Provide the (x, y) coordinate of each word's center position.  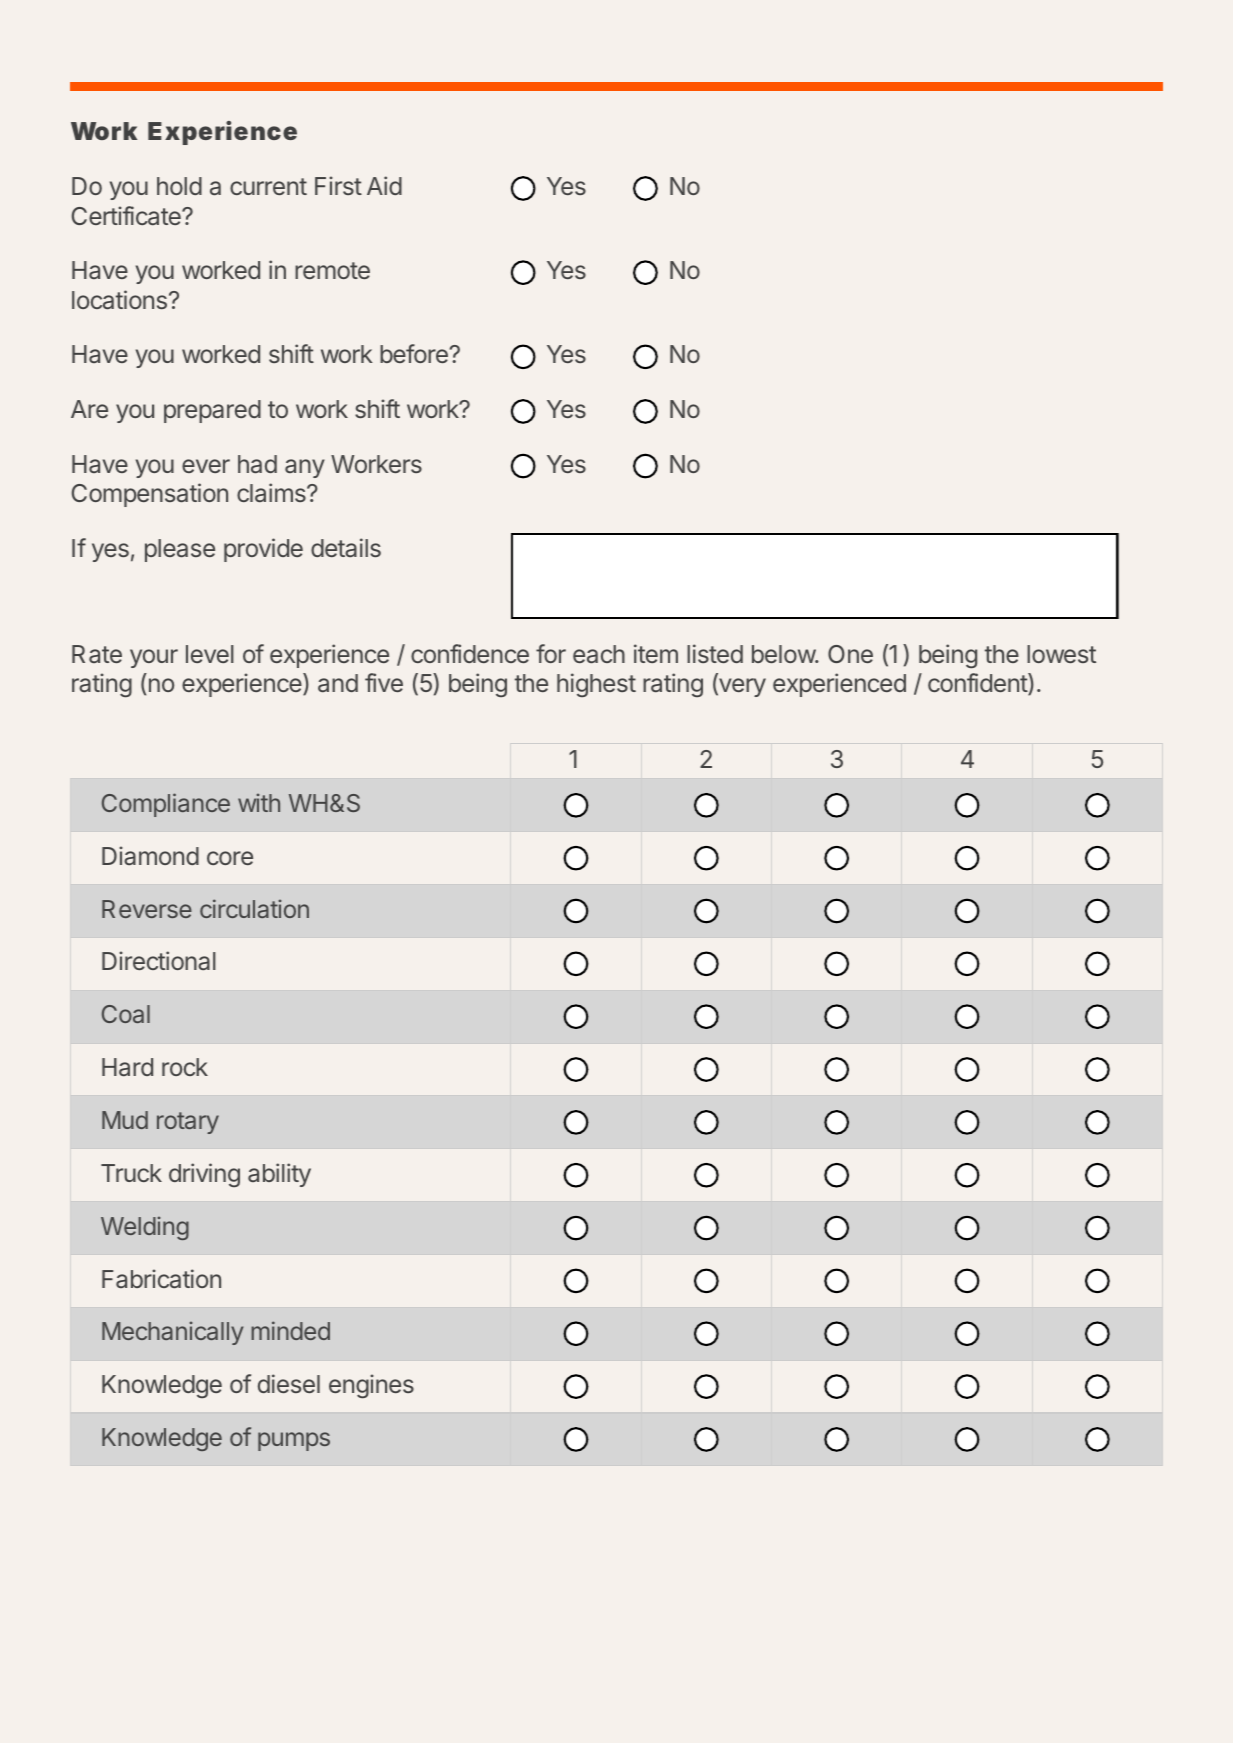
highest (596, 685)
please (180, 550)
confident (978, 684)
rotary (188, 1123)
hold (179, 186)
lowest (1061, 654)
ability (279, 1175)
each (599, 654)
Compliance (166, 805)
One (850, 654)
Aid (384, 185)
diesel (289, 1383)
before (414, 353)
